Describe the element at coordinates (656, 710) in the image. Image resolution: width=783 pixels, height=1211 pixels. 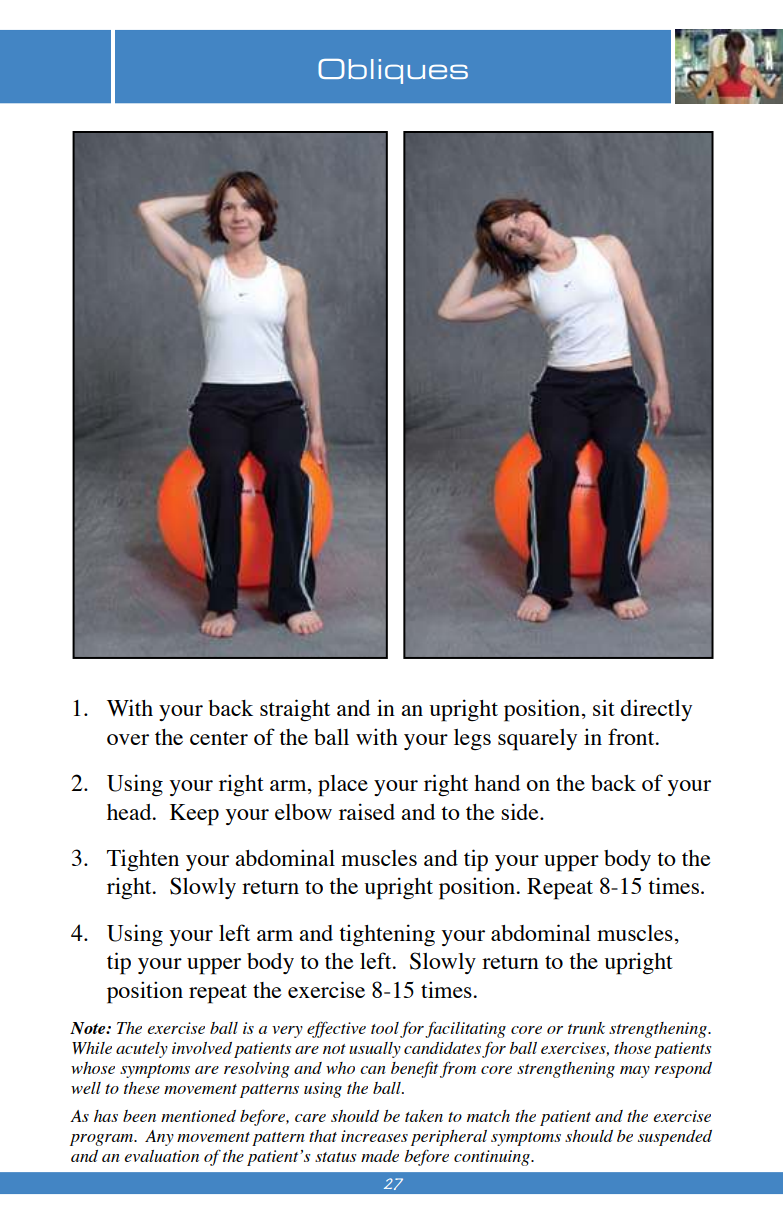
I see `directly` at that location.
